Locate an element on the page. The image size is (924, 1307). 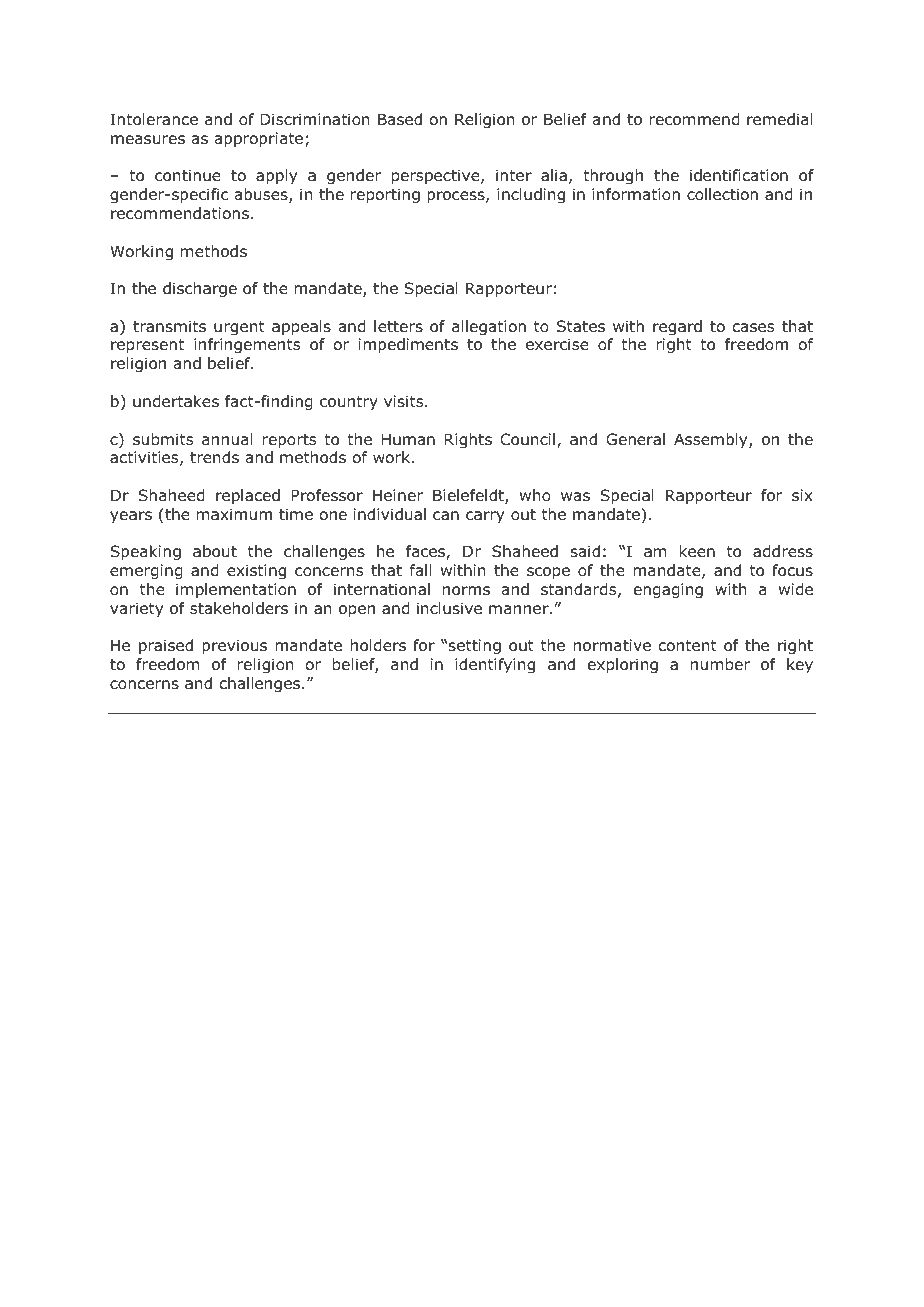
Assembly is located at coordinates (712, 440).
